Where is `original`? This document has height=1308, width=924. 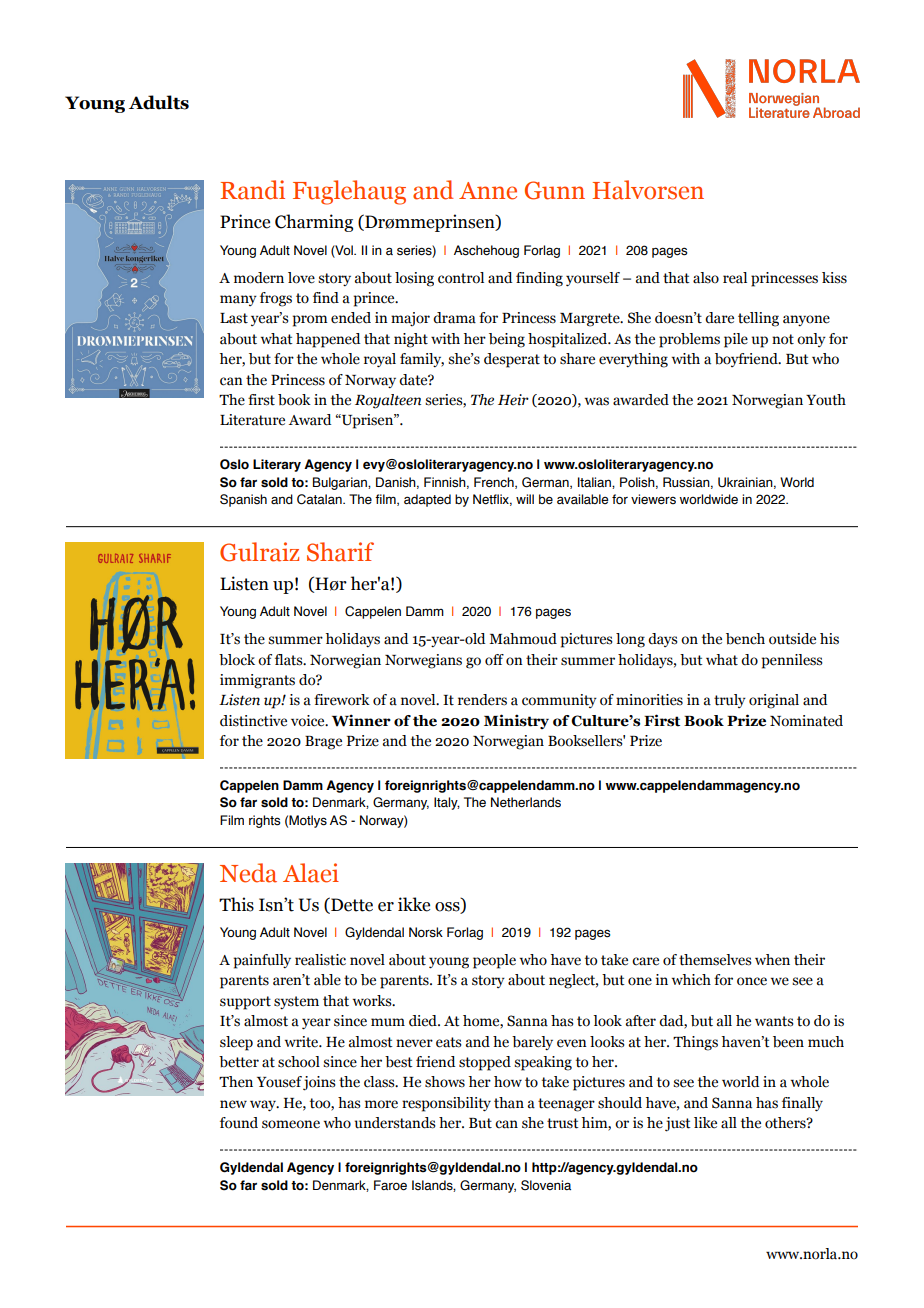
original is located at coordinates (774, 701).
